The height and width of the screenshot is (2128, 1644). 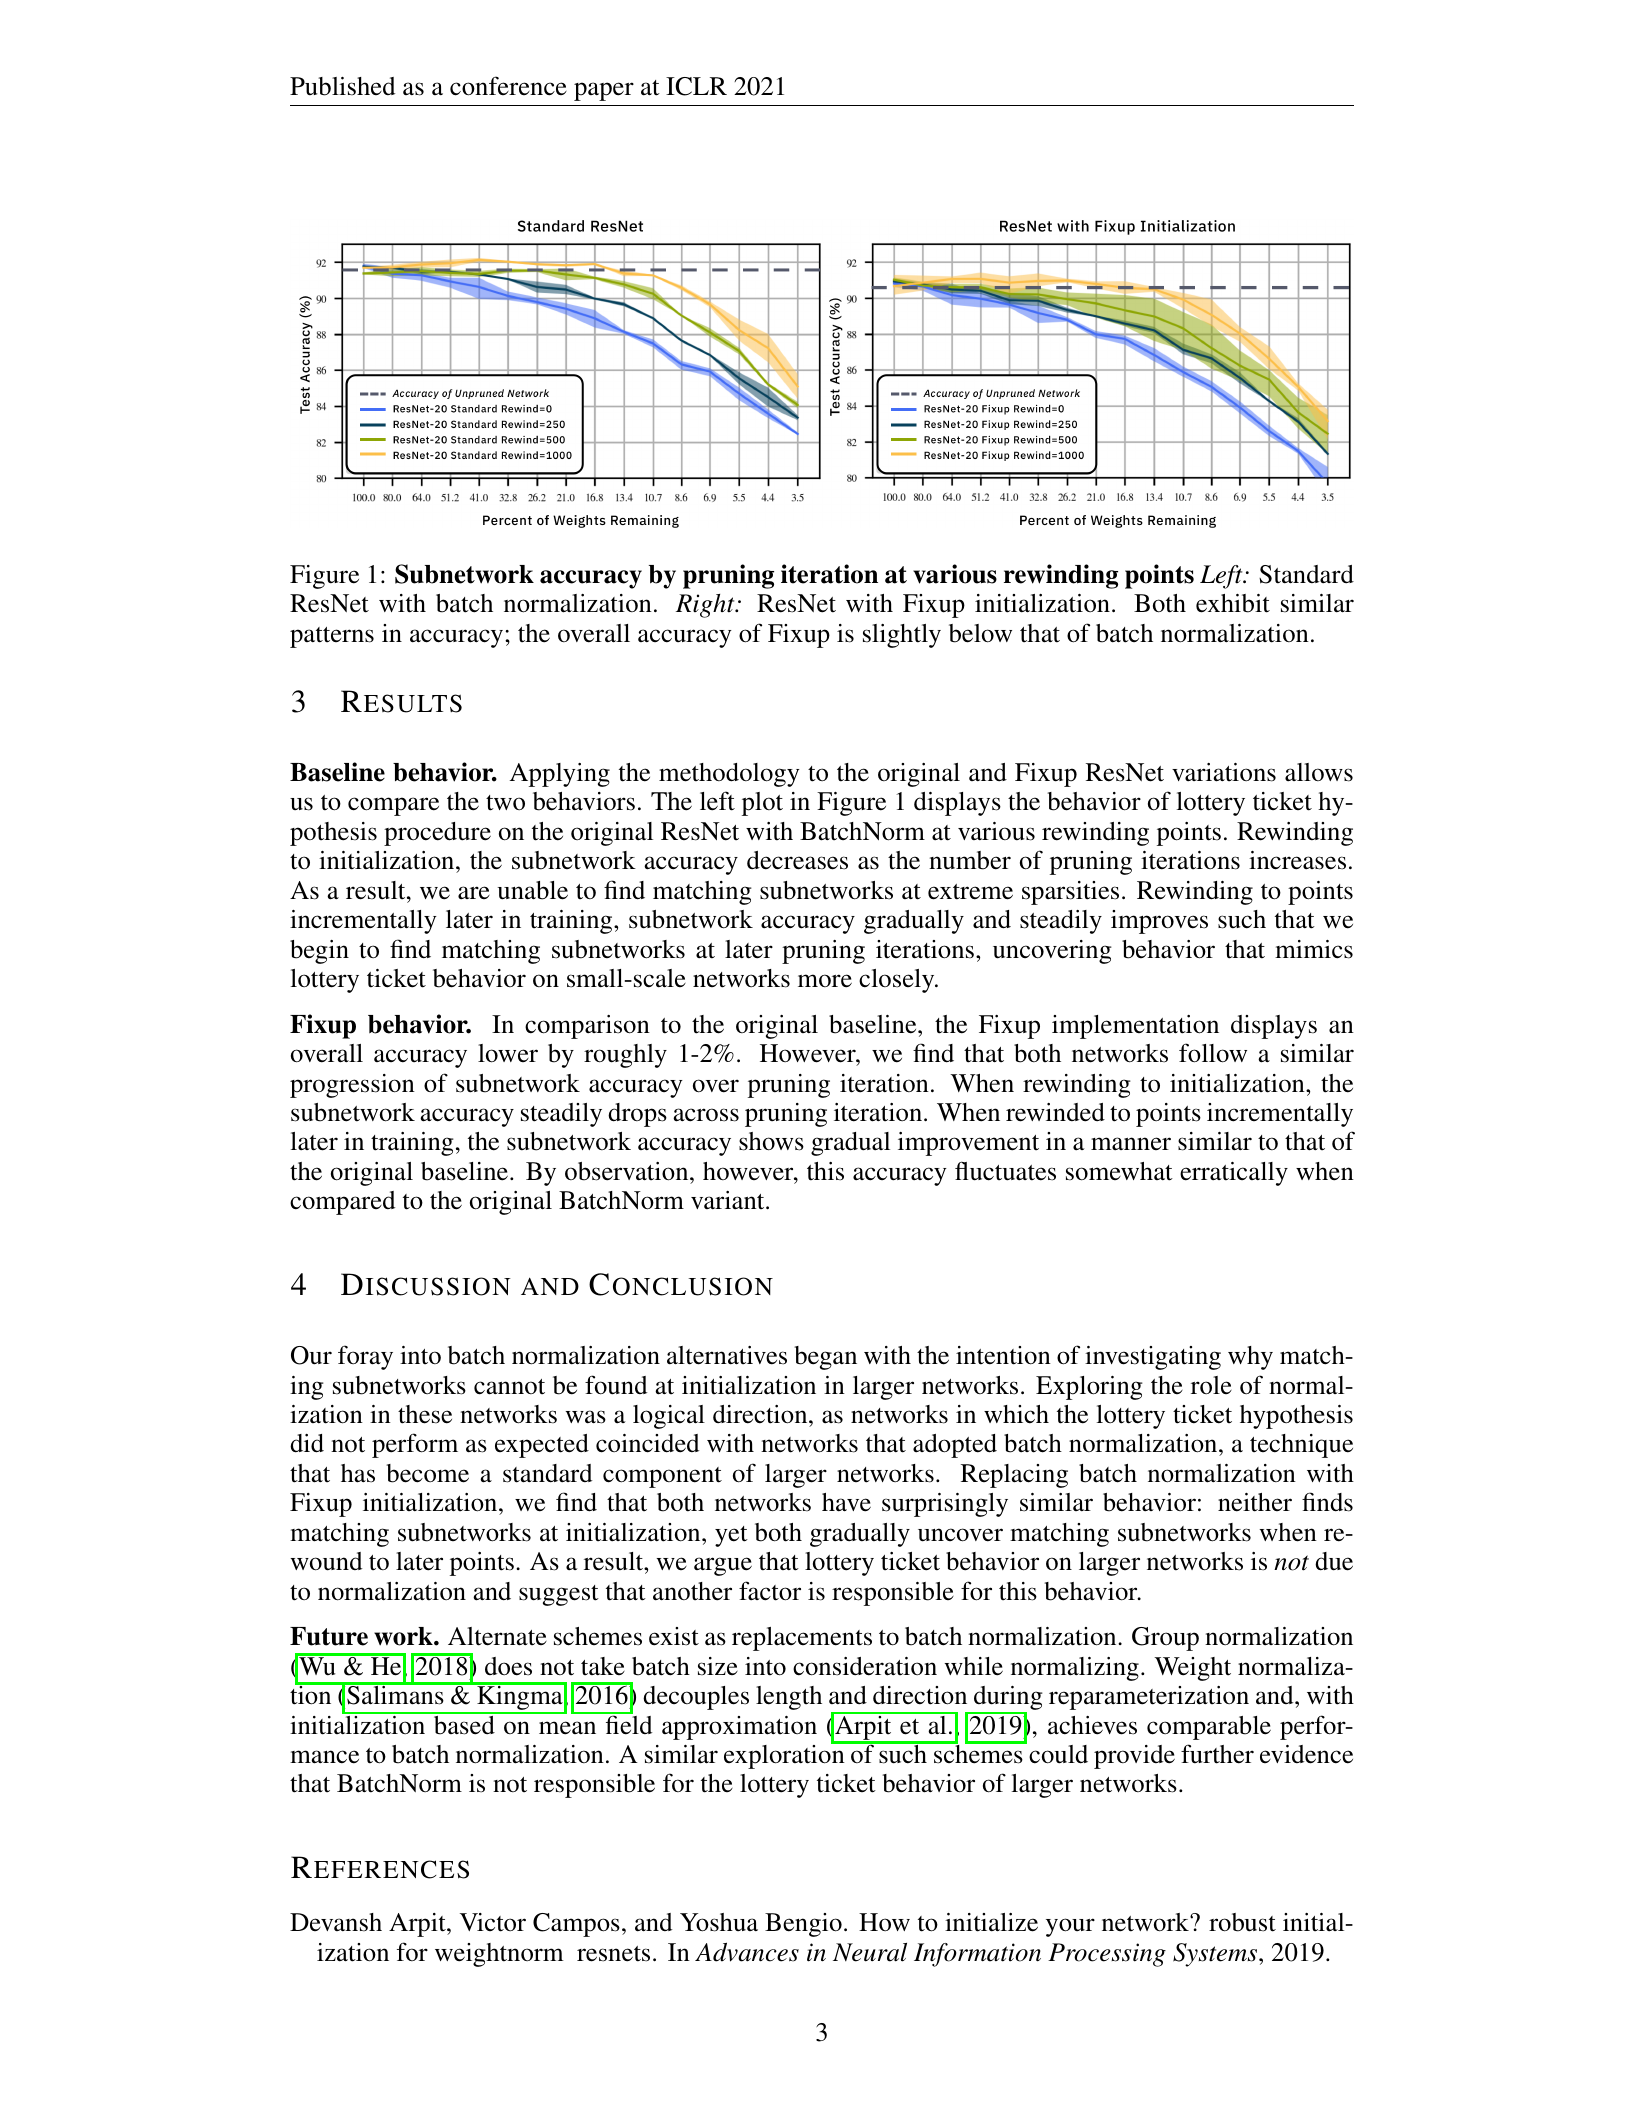 I want to click on become, so click(x=427, y=1473).
